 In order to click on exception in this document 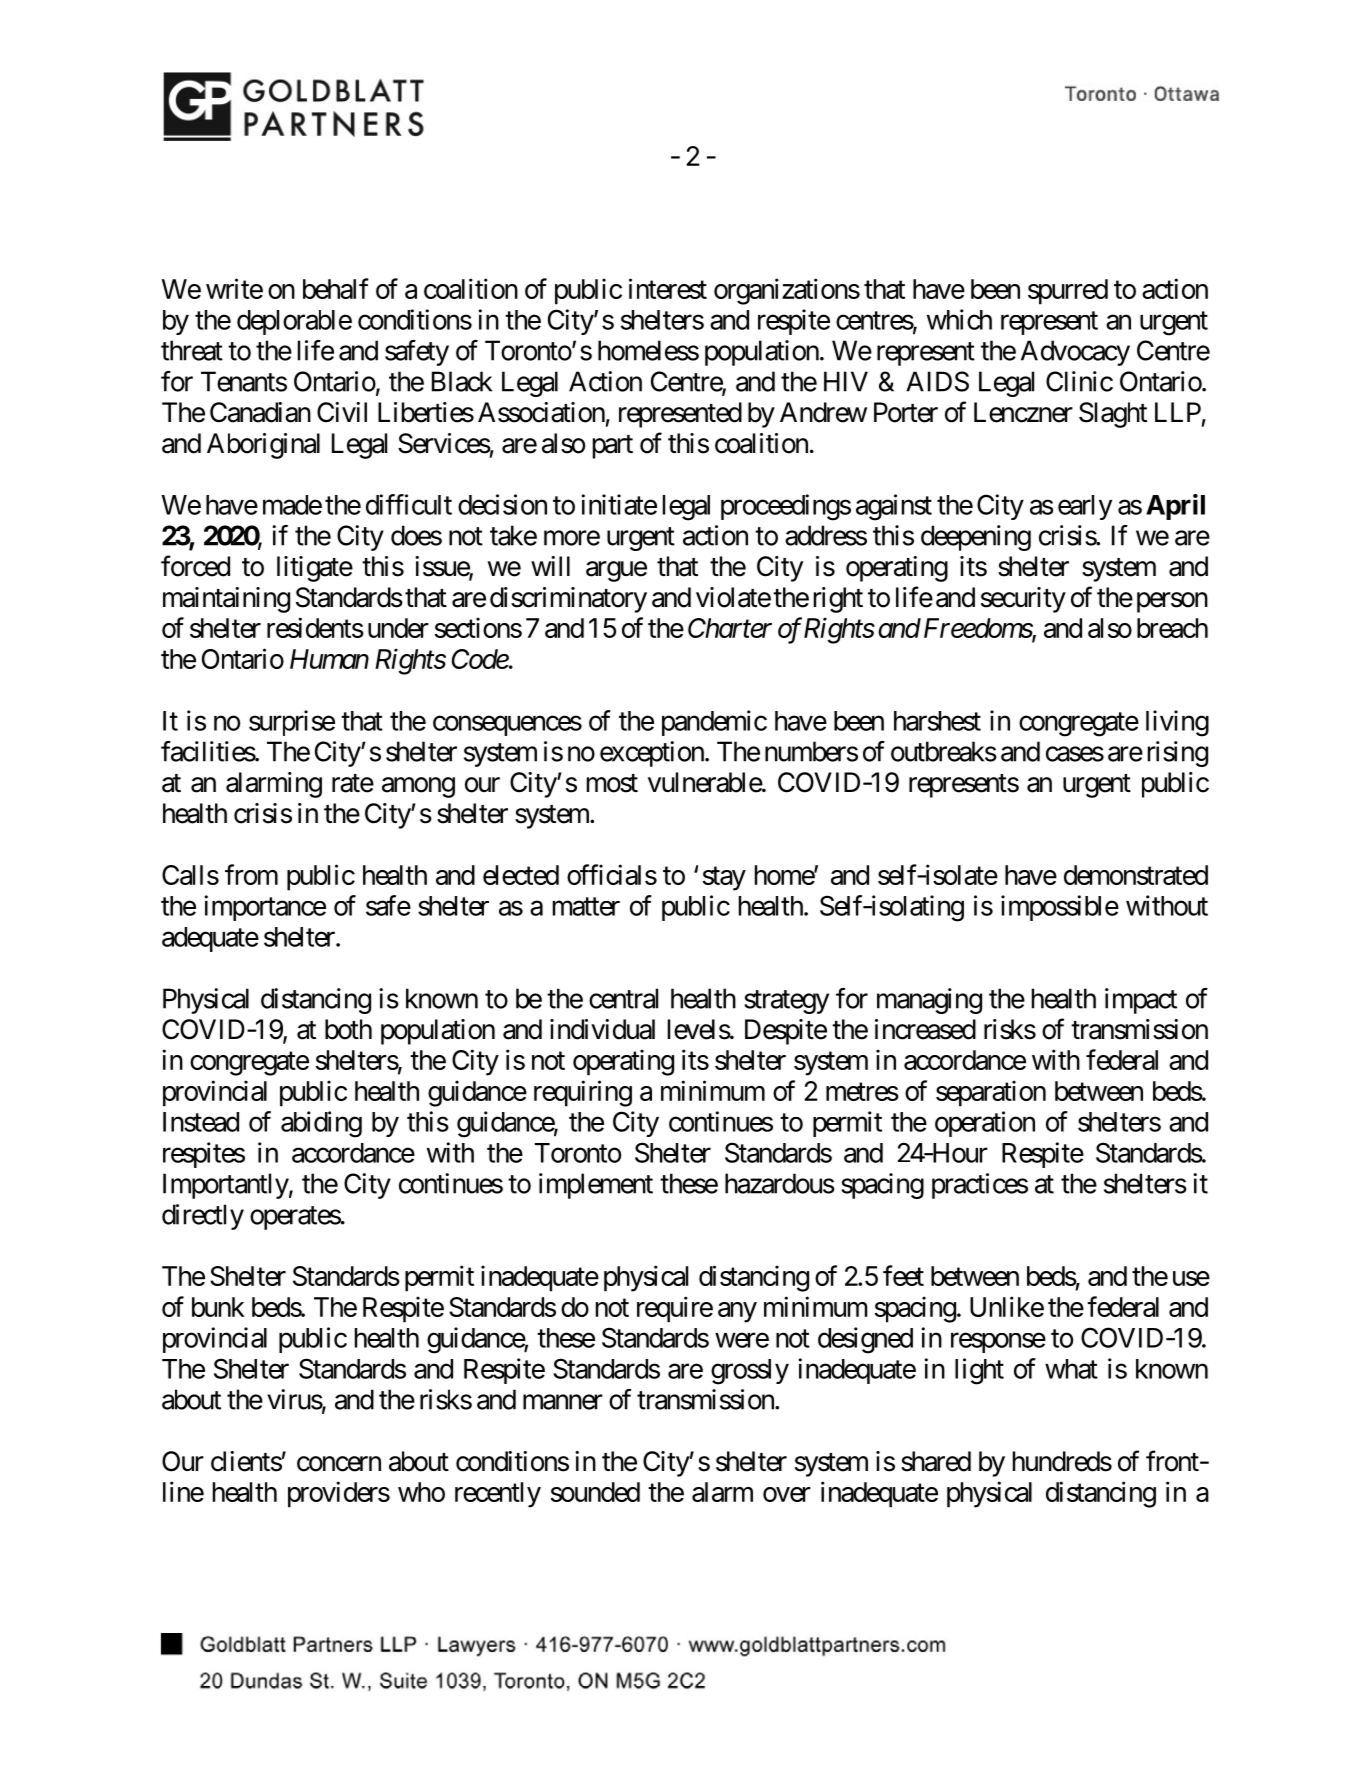, I will do `click(652, 754)`.
